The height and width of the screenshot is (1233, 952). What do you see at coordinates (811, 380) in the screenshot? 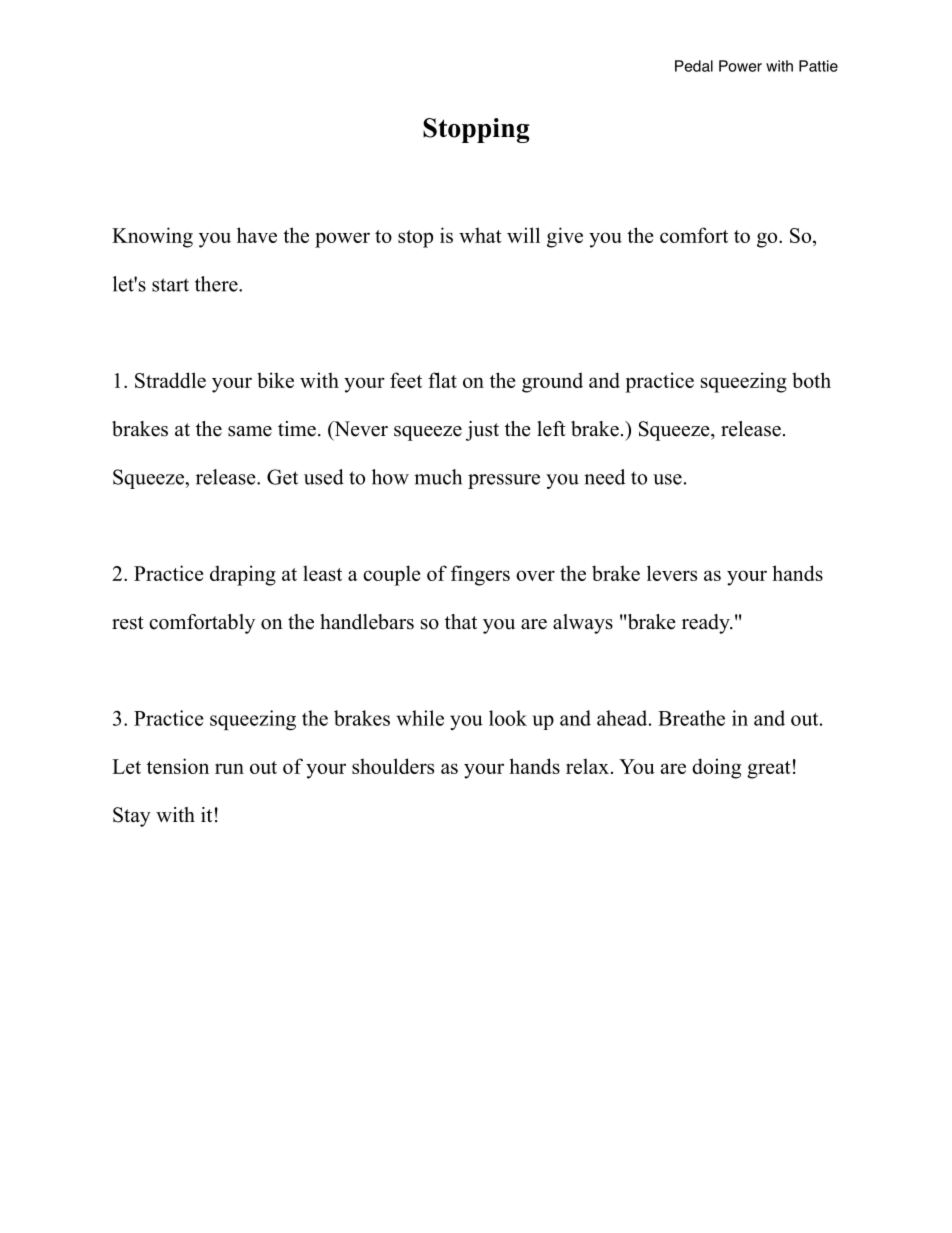
I see `both` at bounding box center [811, 380].
